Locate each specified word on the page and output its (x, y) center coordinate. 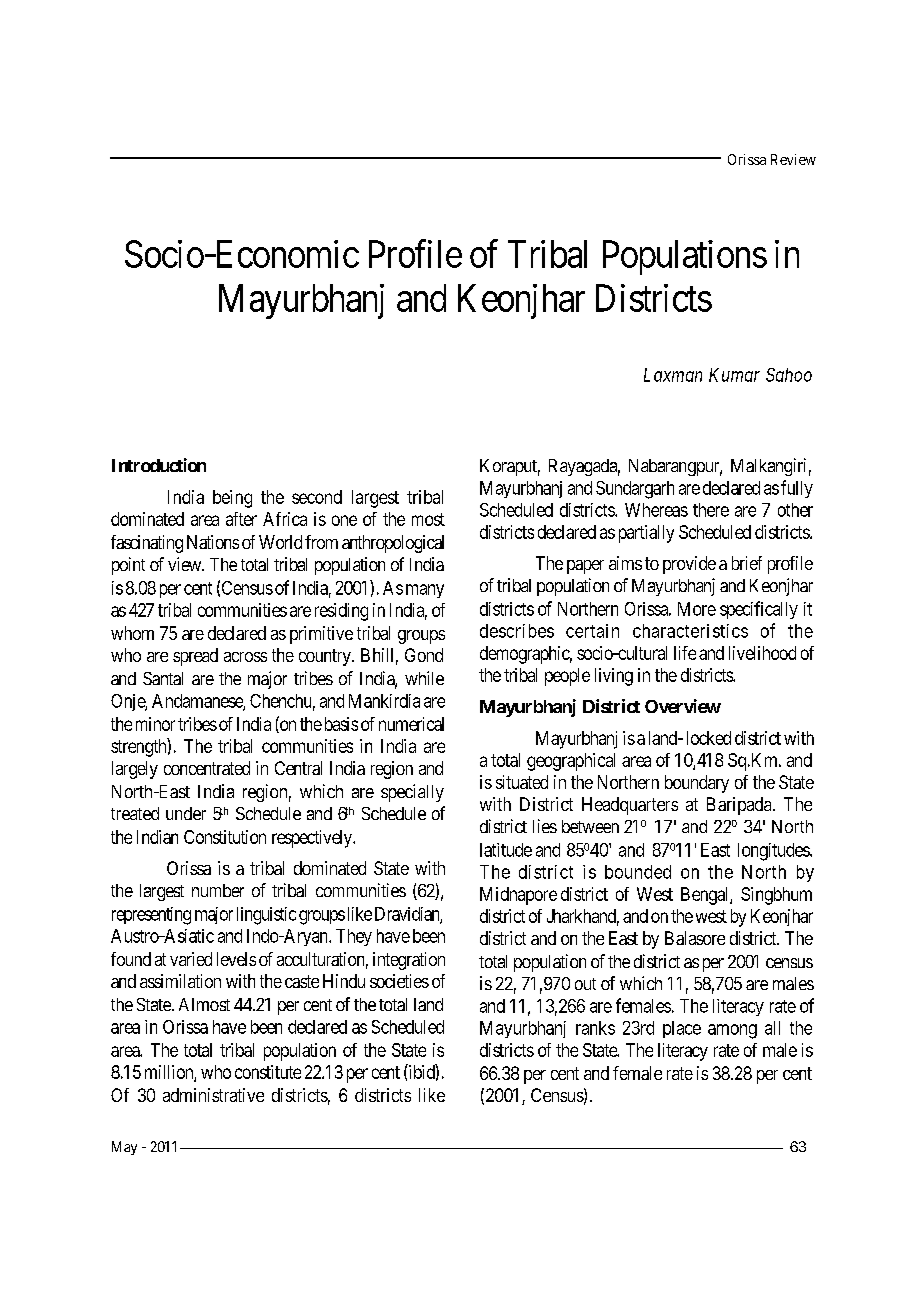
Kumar (734, 375)
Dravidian (408, 915)
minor (155, 724)
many (425, 591)
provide (689, 565)
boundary (697, 784)
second (317, 497)
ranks (595, 1028)
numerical (411, 724)
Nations (213, 542)
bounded (638, 872)
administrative (213, 1095)
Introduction (159, 465)
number (218, 890)
